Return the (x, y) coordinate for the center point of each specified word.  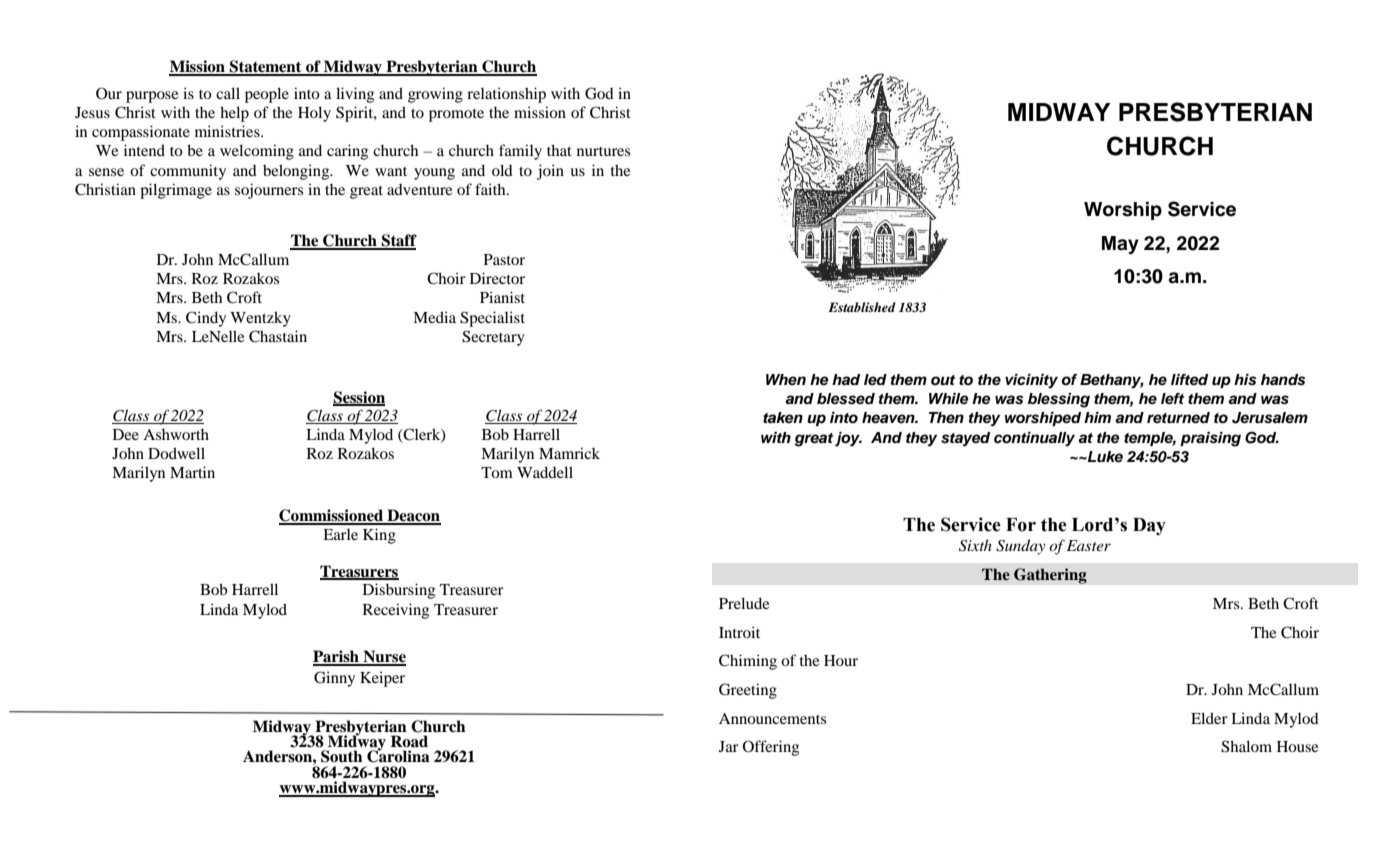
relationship (506, 95)
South (342, 756)
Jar (729, 746)
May (1120, 245)
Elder (1209, 718)
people (267, 95)
